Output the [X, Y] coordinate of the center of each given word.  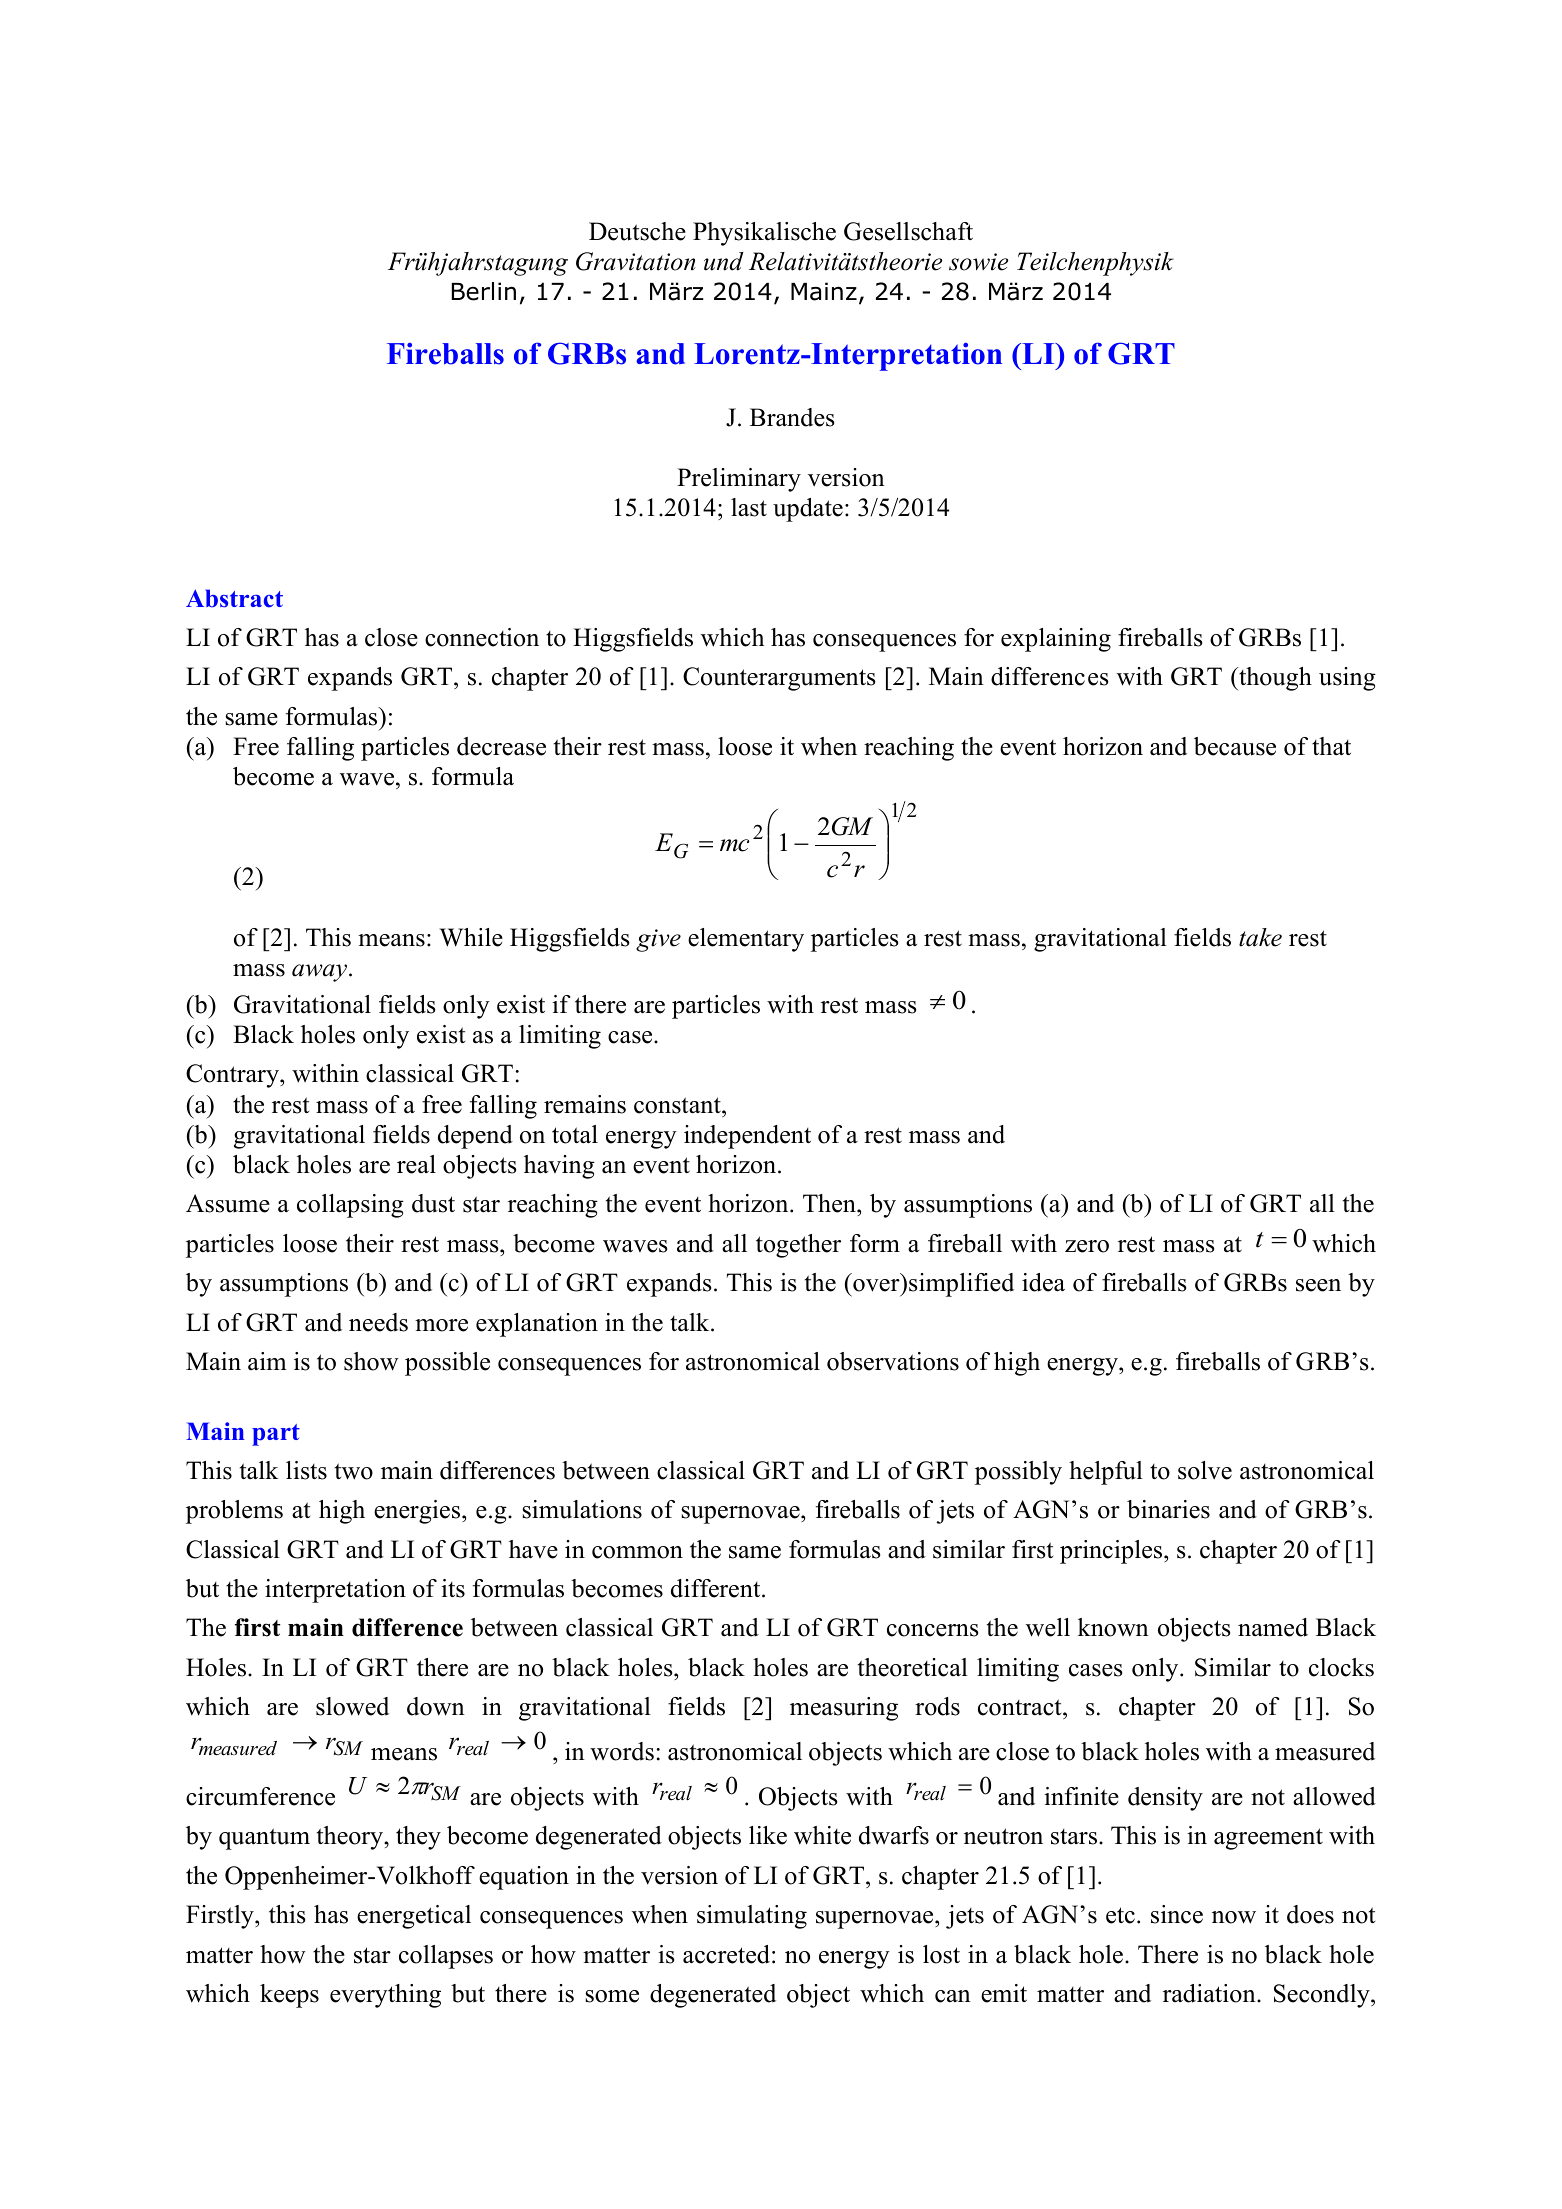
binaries [1168, 1509]
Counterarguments [779, 679]
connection [482, 637]
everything [385, 1996]
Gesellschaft [908, 231]
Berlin [484, 291]
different [717, 1588]
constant [678, 1105]
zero [1087, 1246]
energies [418, 1512]
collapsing [350, 1206]
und [724, 261]
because [1235, 746]
